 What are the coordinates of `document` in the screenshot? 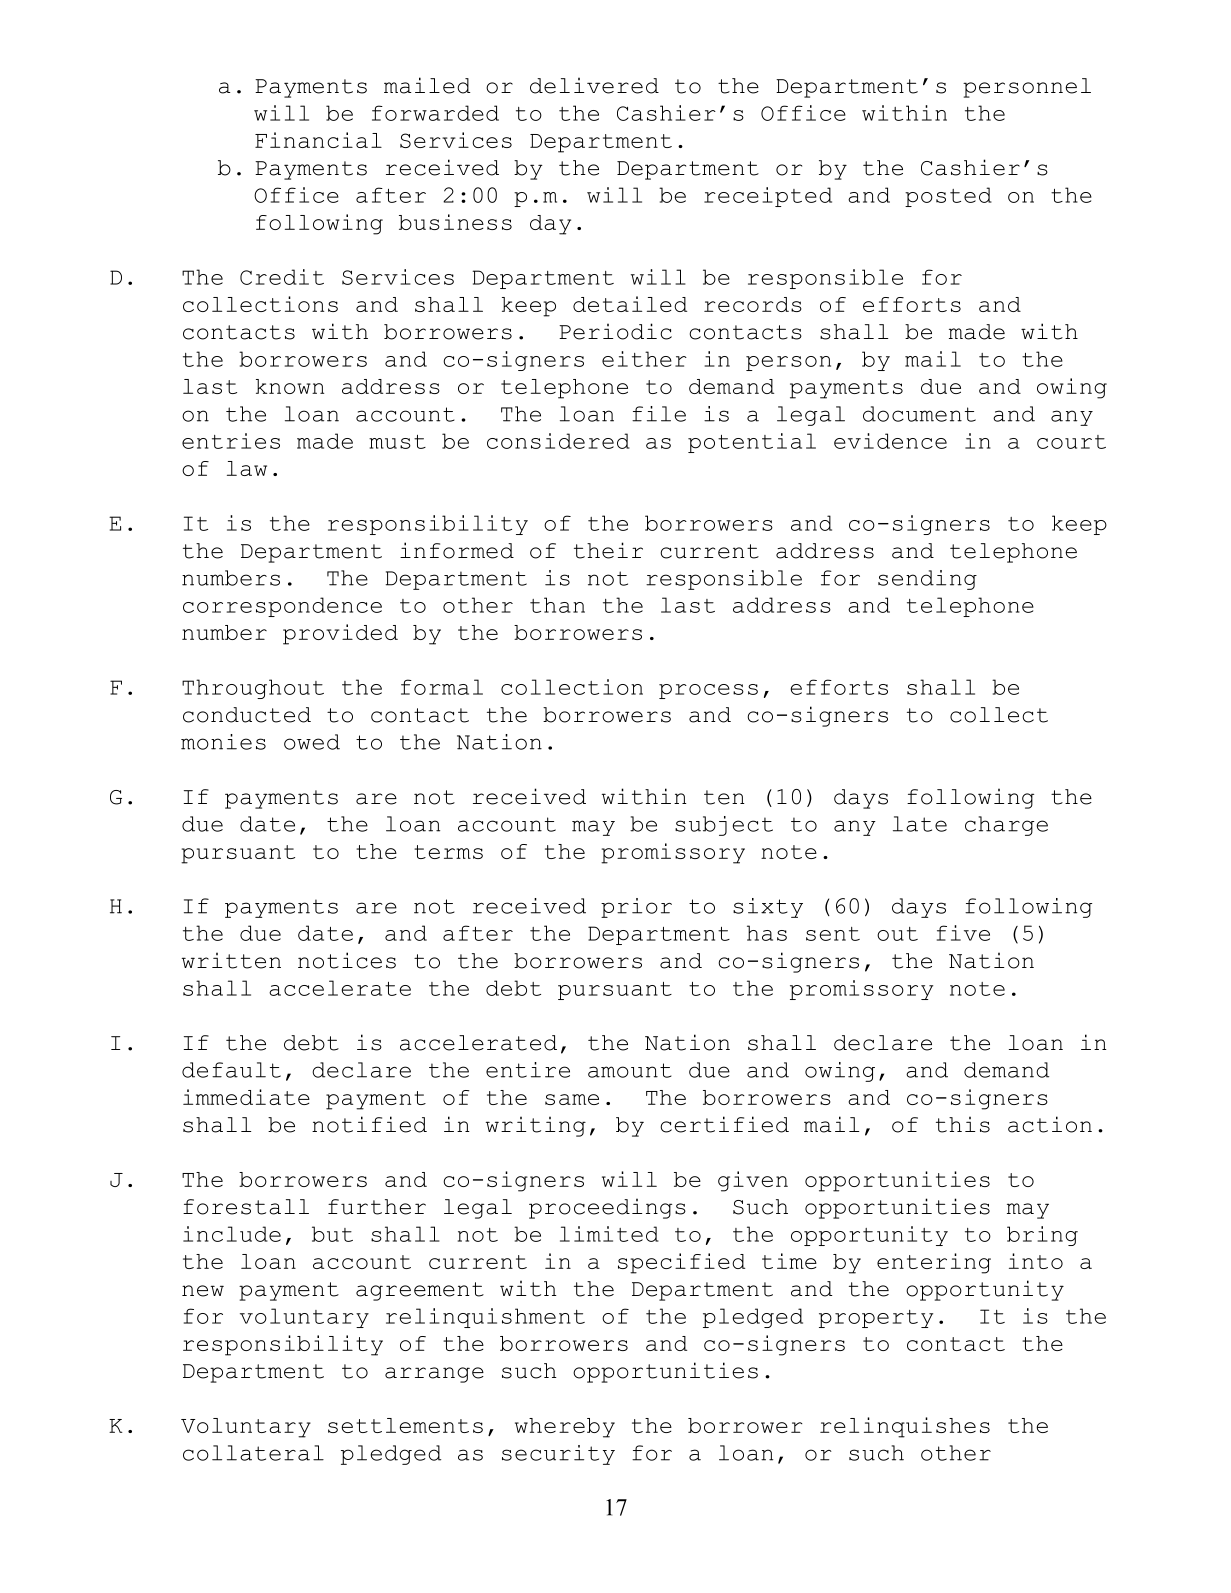 It's located at (919, 414).
